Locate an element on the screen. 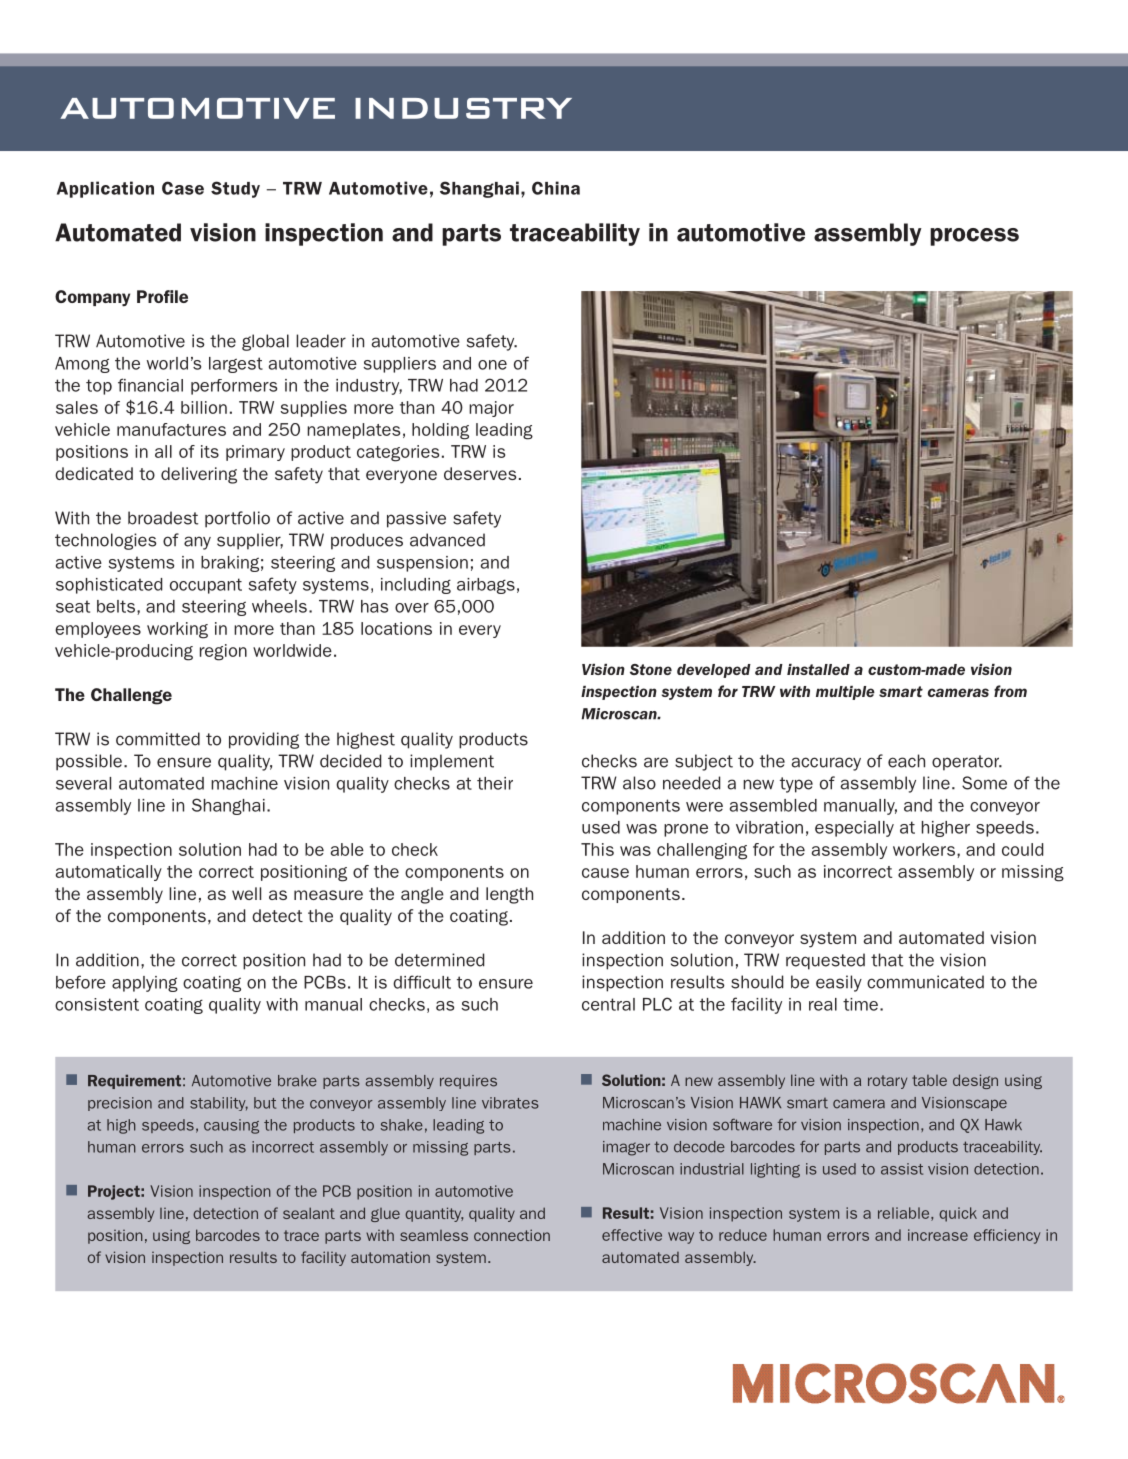  process is located at coordinates (974, 237).
